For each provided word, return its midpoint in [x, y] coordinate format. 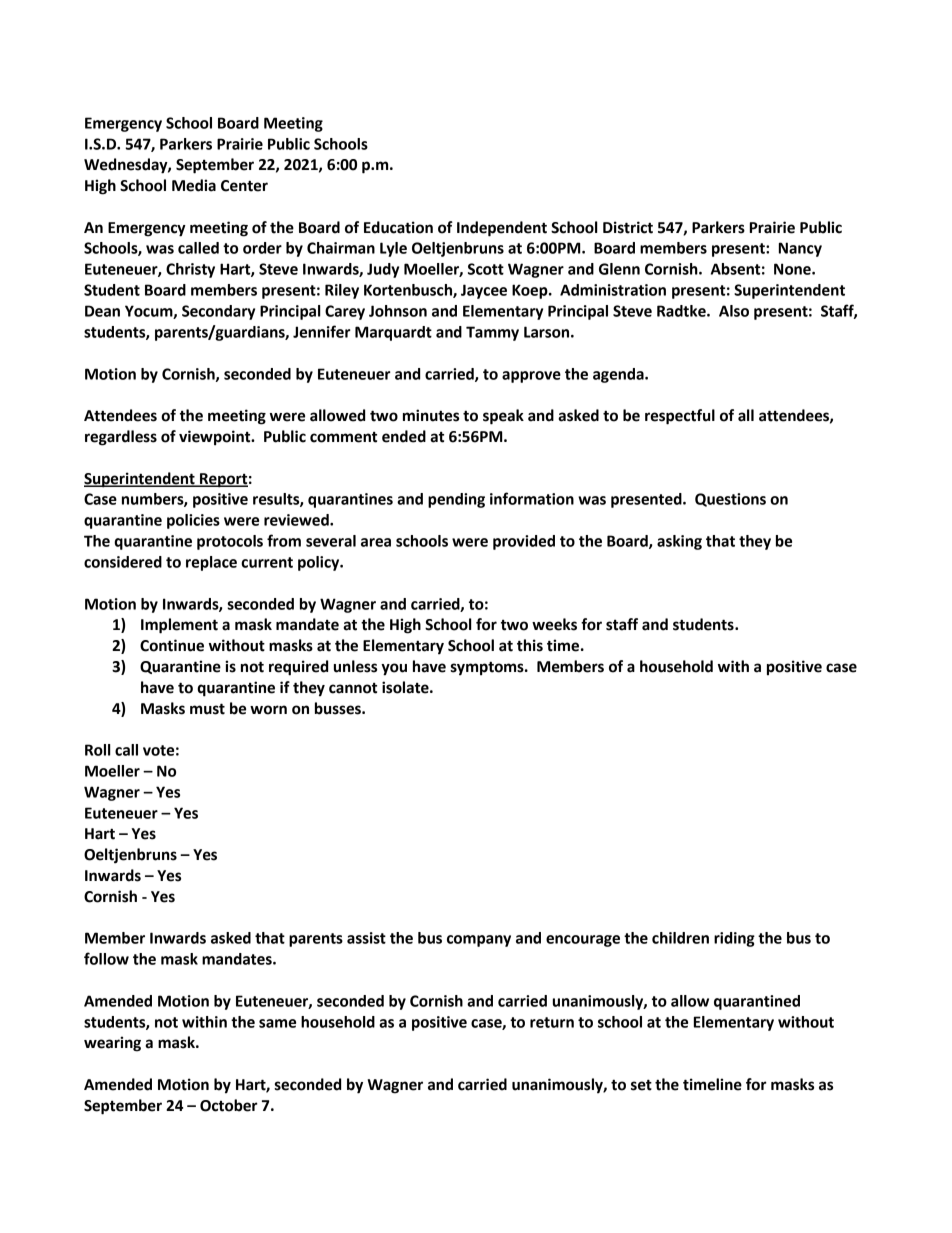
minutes [431, 415]
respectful [680, 417]
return [552, 1022]
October [229, 1105]
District [628, 227]
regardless [121, 438]
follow [106, 958]
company [479, 941]
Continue [172, 645]
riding [734, 939]
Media [194, 185]
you [394, 669]
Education [398, 227]
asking [679, 542]
